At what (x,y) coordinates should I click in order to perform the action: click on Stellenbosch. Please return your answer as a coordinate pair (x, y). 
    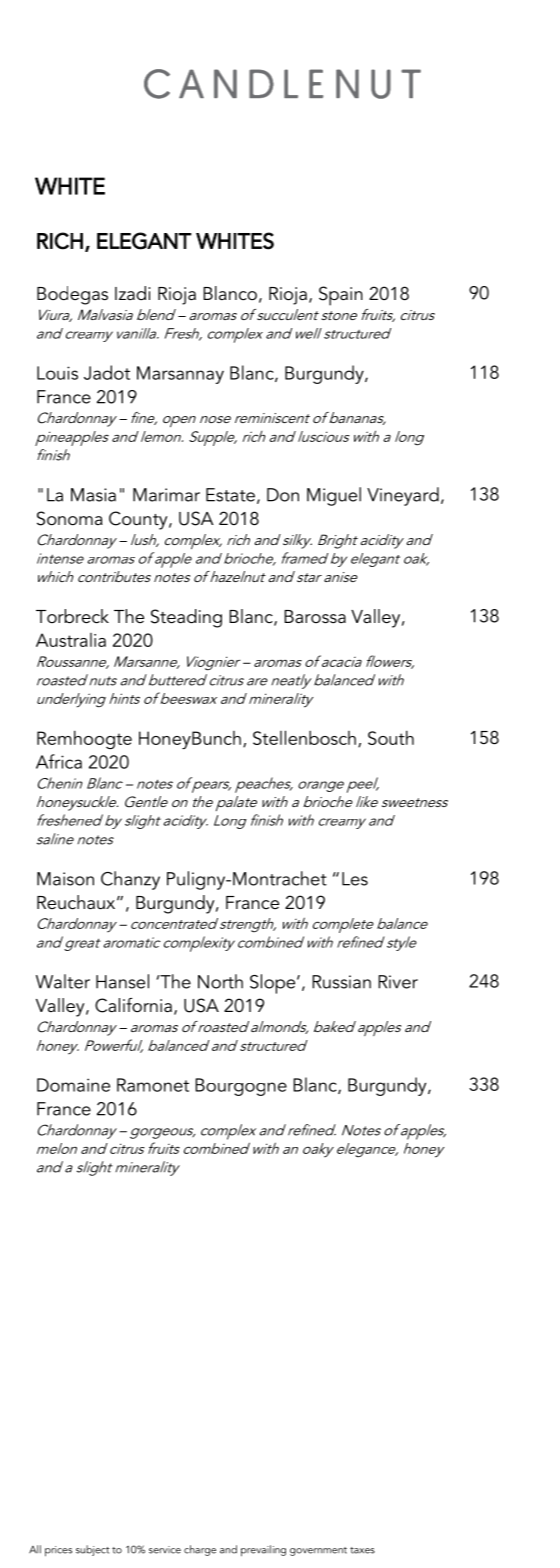
    Looking at the image, I should click on (304, 737).
